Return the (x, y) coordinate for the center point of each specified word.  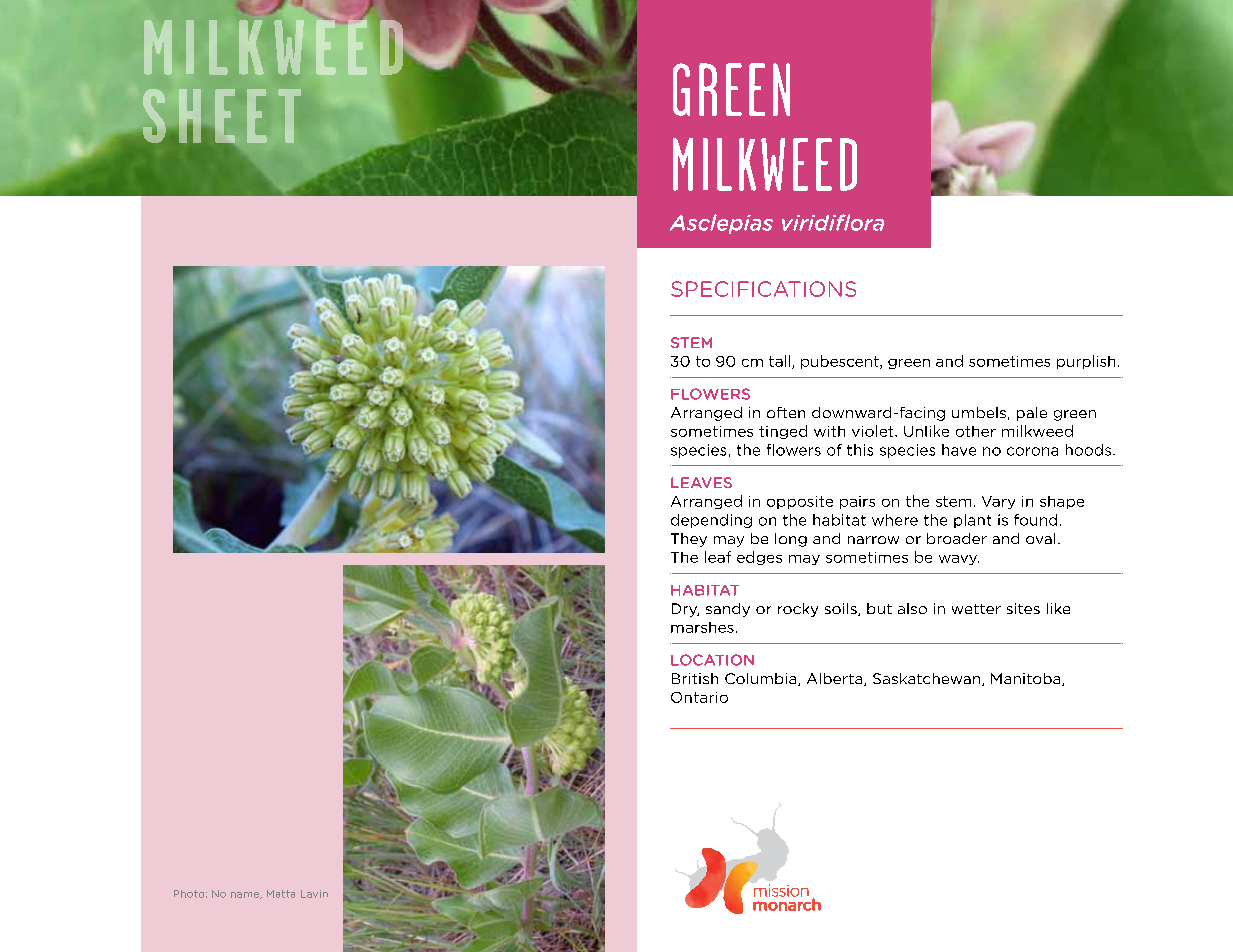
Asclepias (721, 224)
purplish (1086, 362)
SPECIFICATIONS (763, 289)
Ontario (699, 697)
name (246, 895)
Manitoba (1027, 679)
